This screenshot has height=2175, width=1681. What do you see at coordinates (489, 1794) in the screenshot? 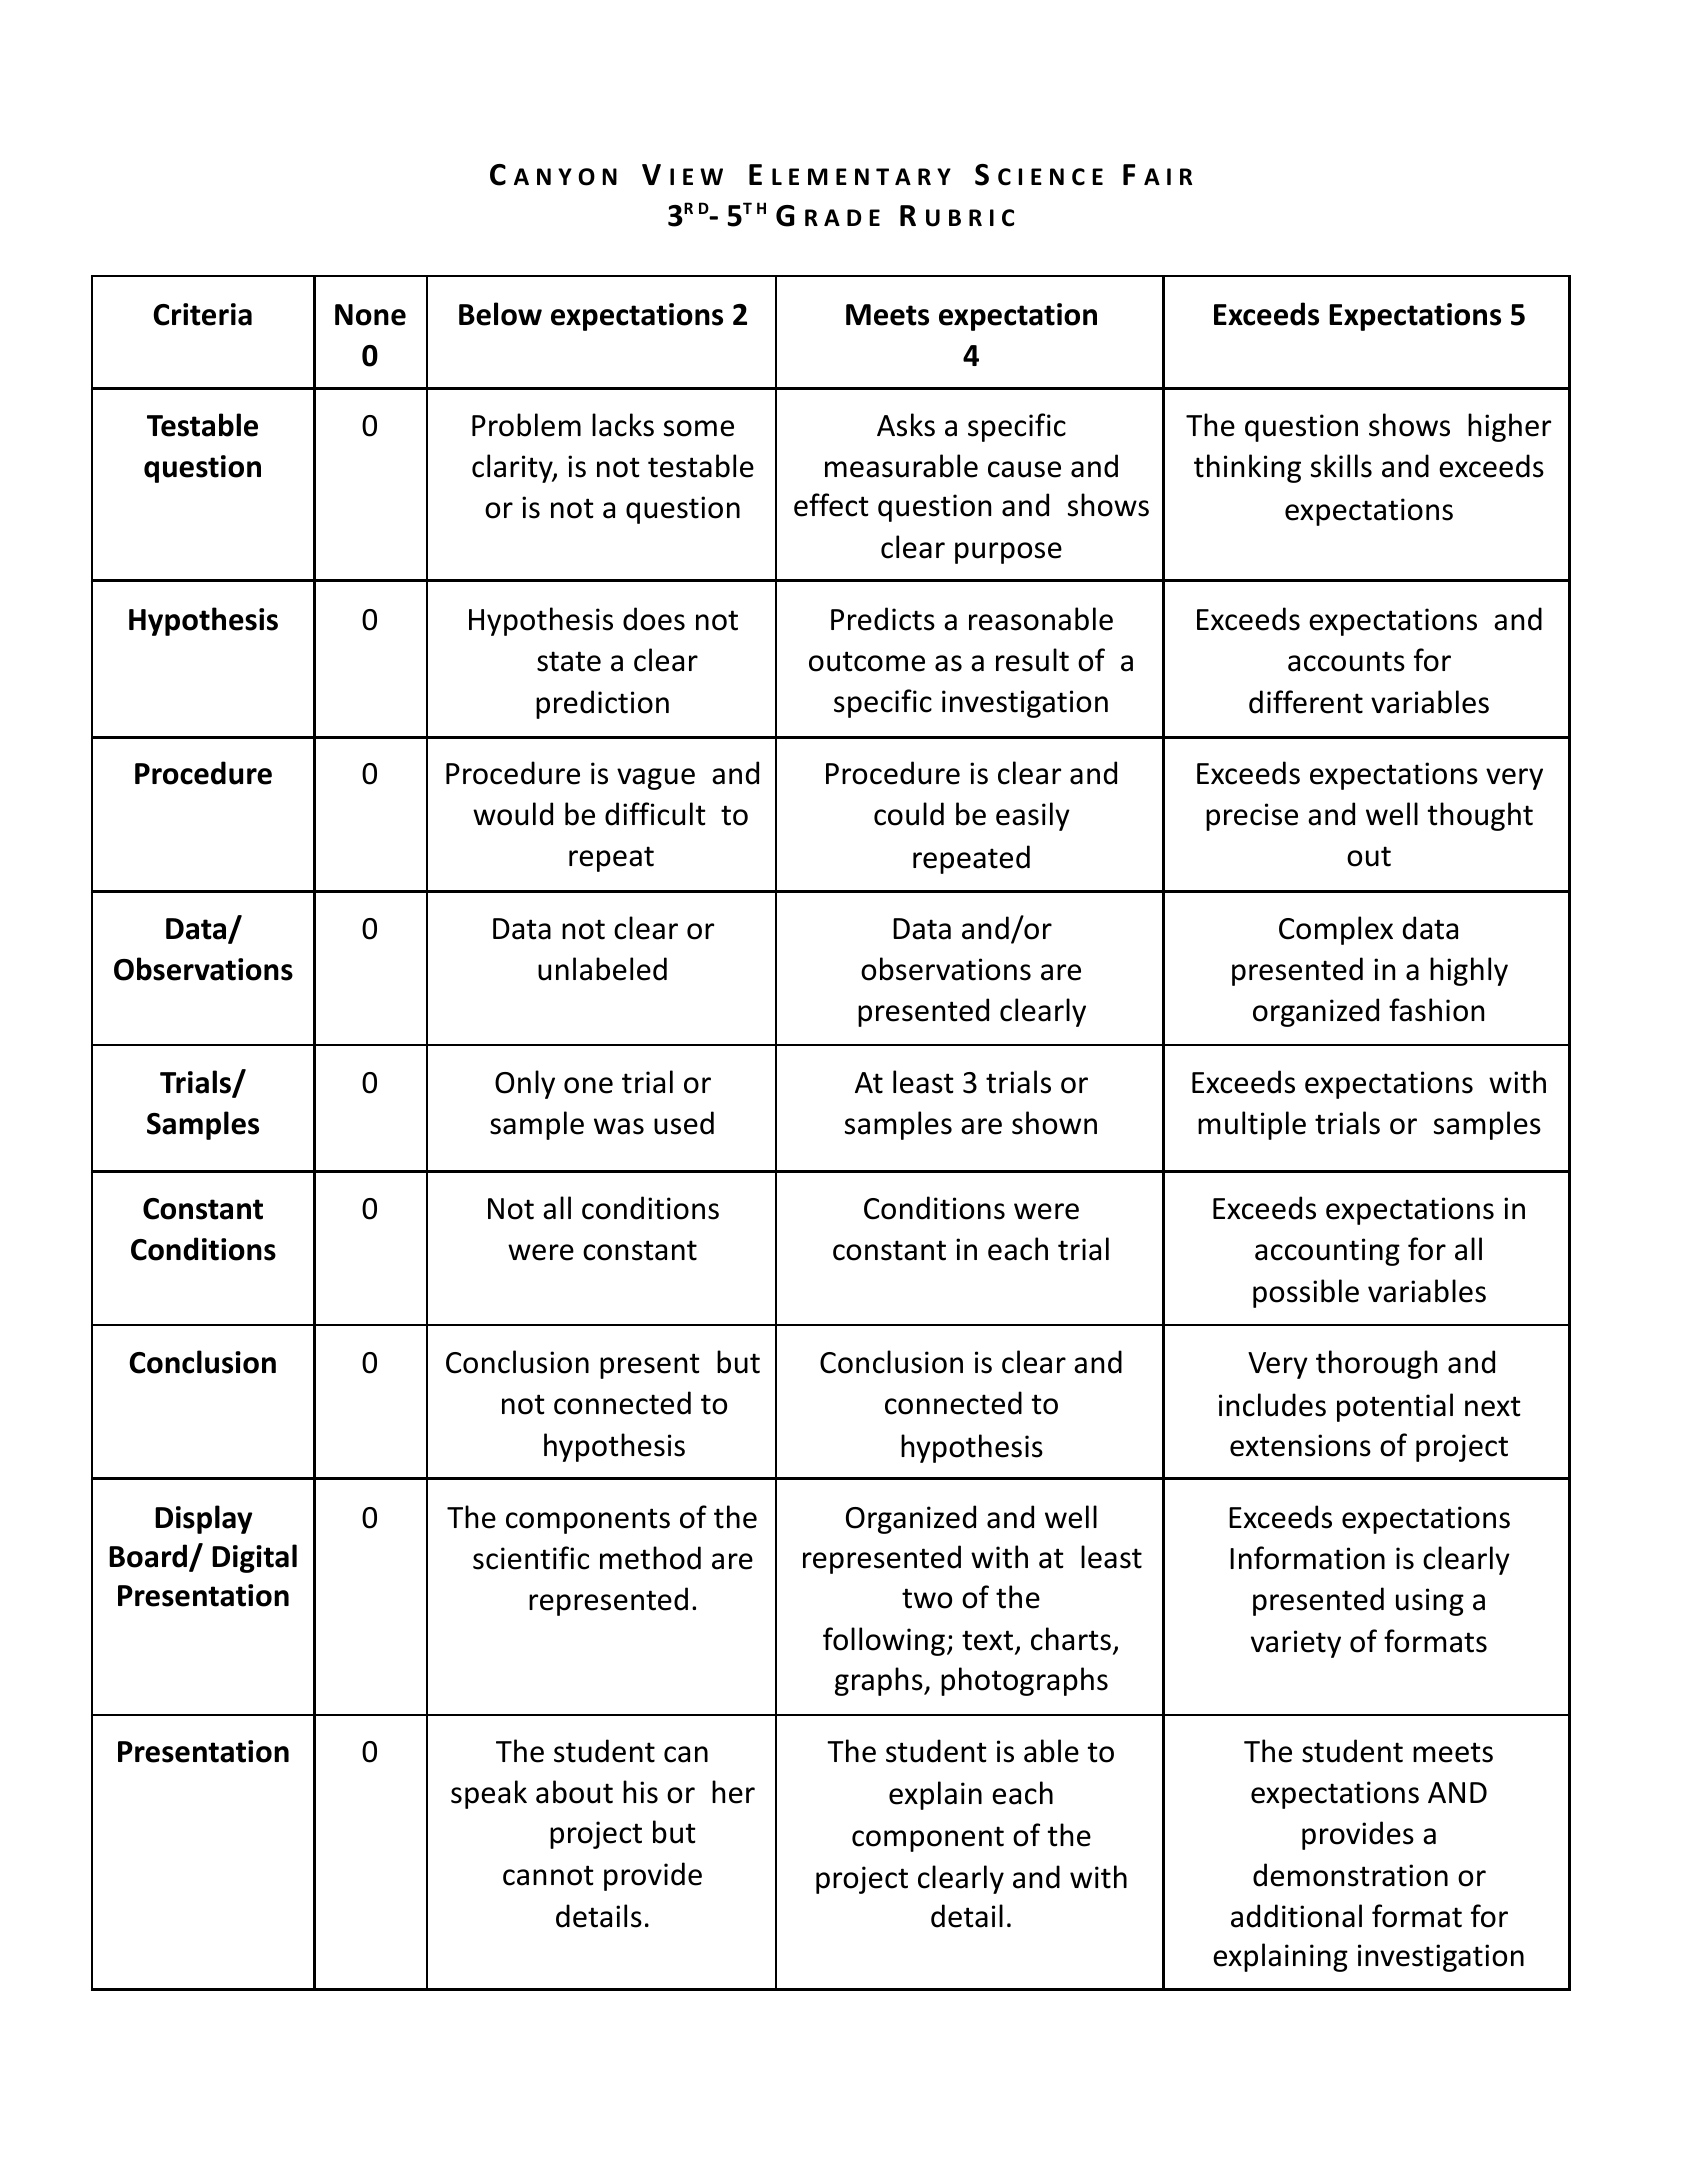
I see `speak` at bounding box center [489, 1794].
